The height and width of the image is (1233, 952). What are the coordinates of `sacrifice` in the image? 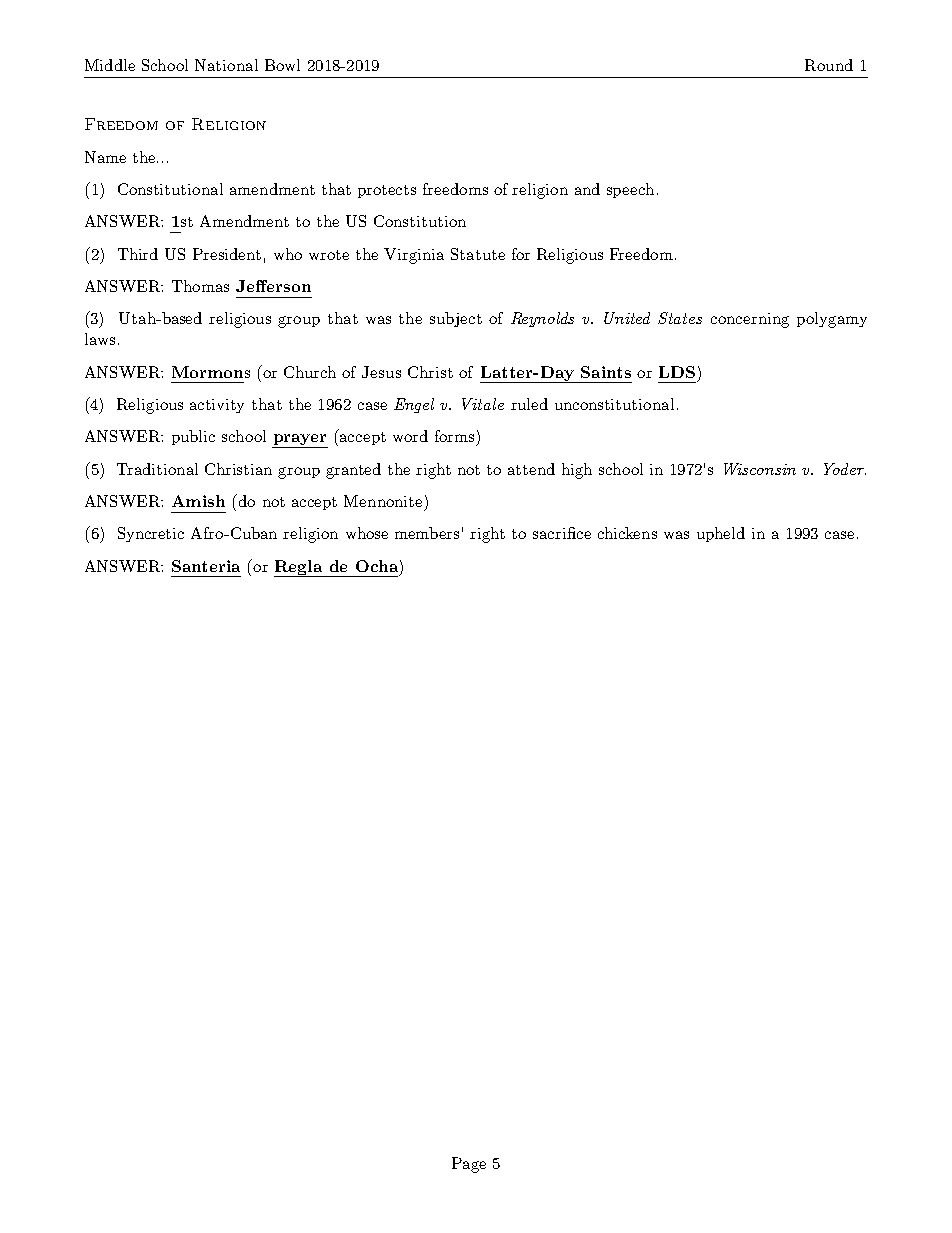 It's located at (562, 533).
